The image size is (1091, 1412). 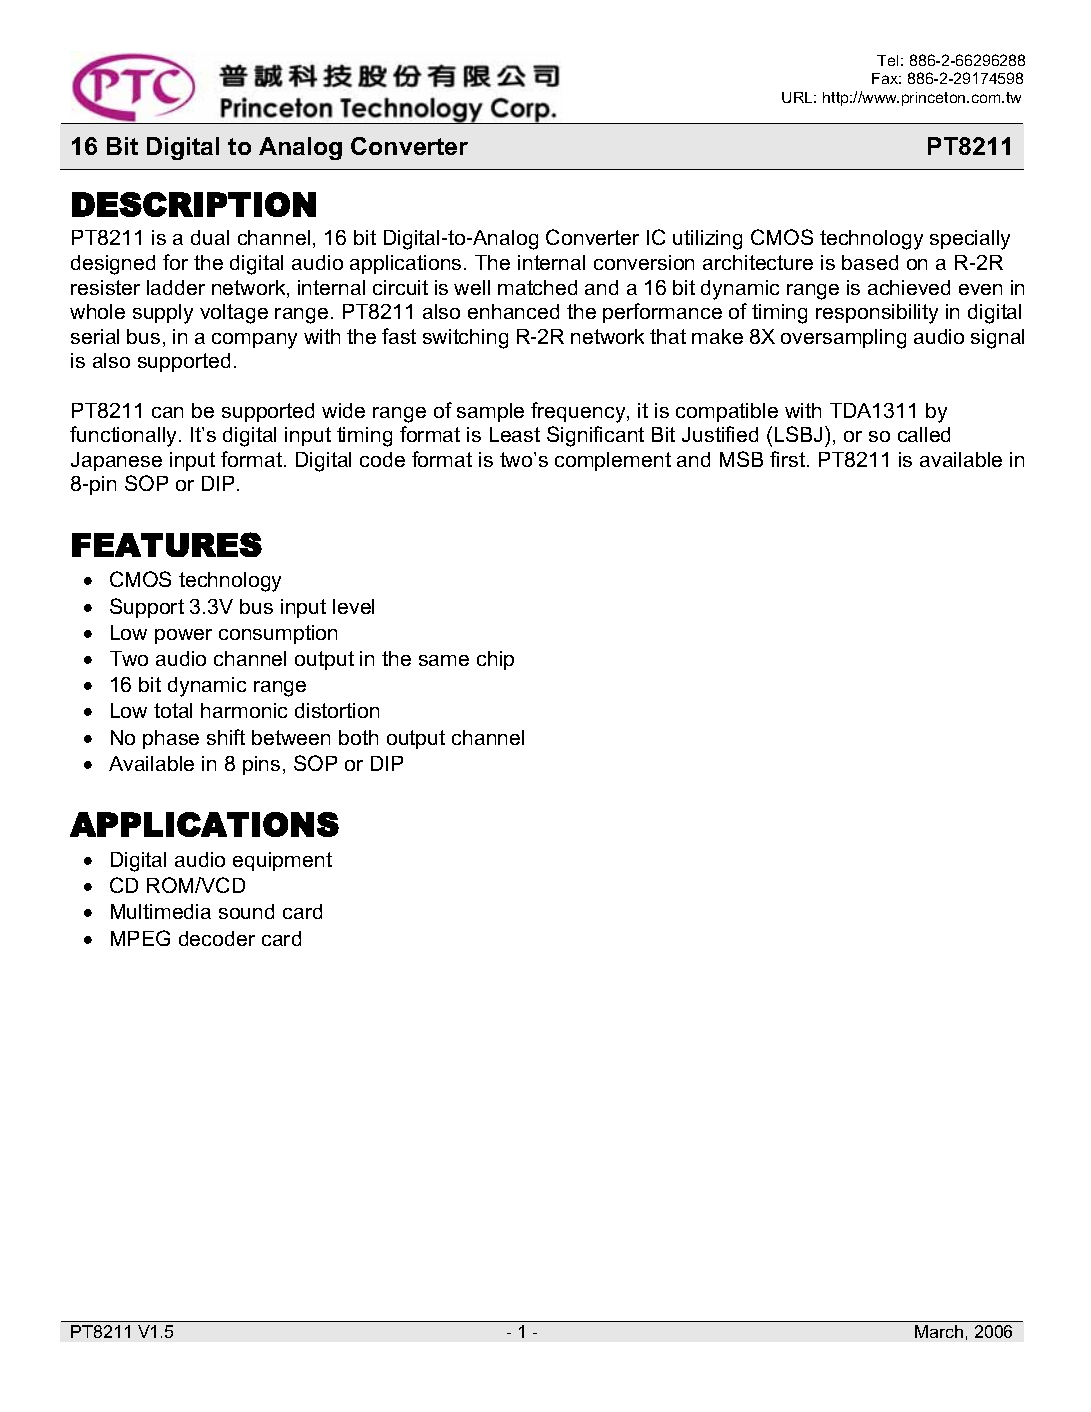 What do you see at coordinates (226, 737) in the page?
I see `shift` at bounding box center [226, 737].
